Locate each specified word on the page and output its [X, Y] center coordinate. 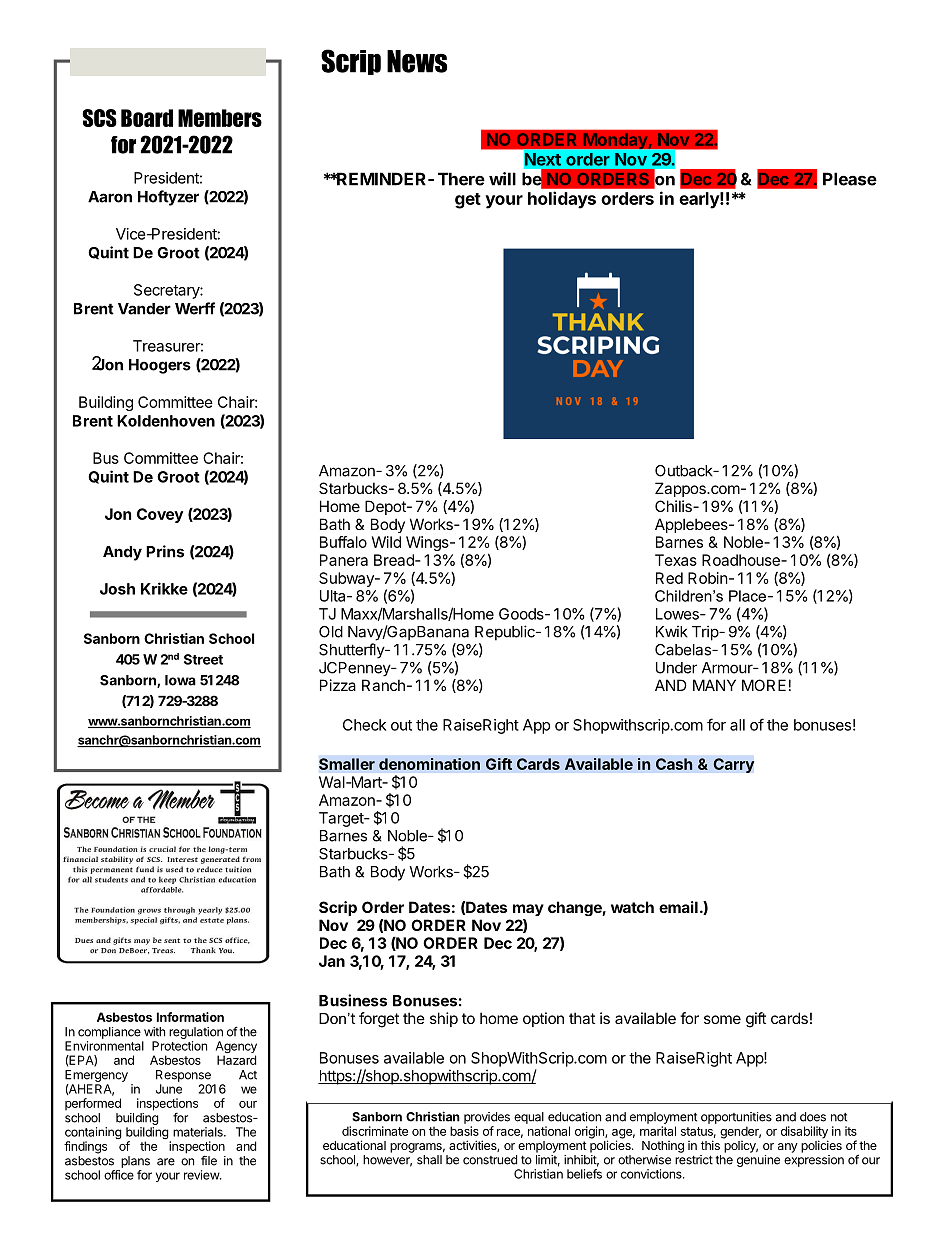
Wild [386, 542]
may [528, 910]
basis [464, 1131]
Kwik [672, 631]
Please [850, 179]
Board [147, 118]
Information [190, 1017]
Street [203, 659]
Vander [144, 309]
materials [199, 1132]
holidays [562, 200]
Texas [676, 560]
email [678, 907]
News [417, 61]
